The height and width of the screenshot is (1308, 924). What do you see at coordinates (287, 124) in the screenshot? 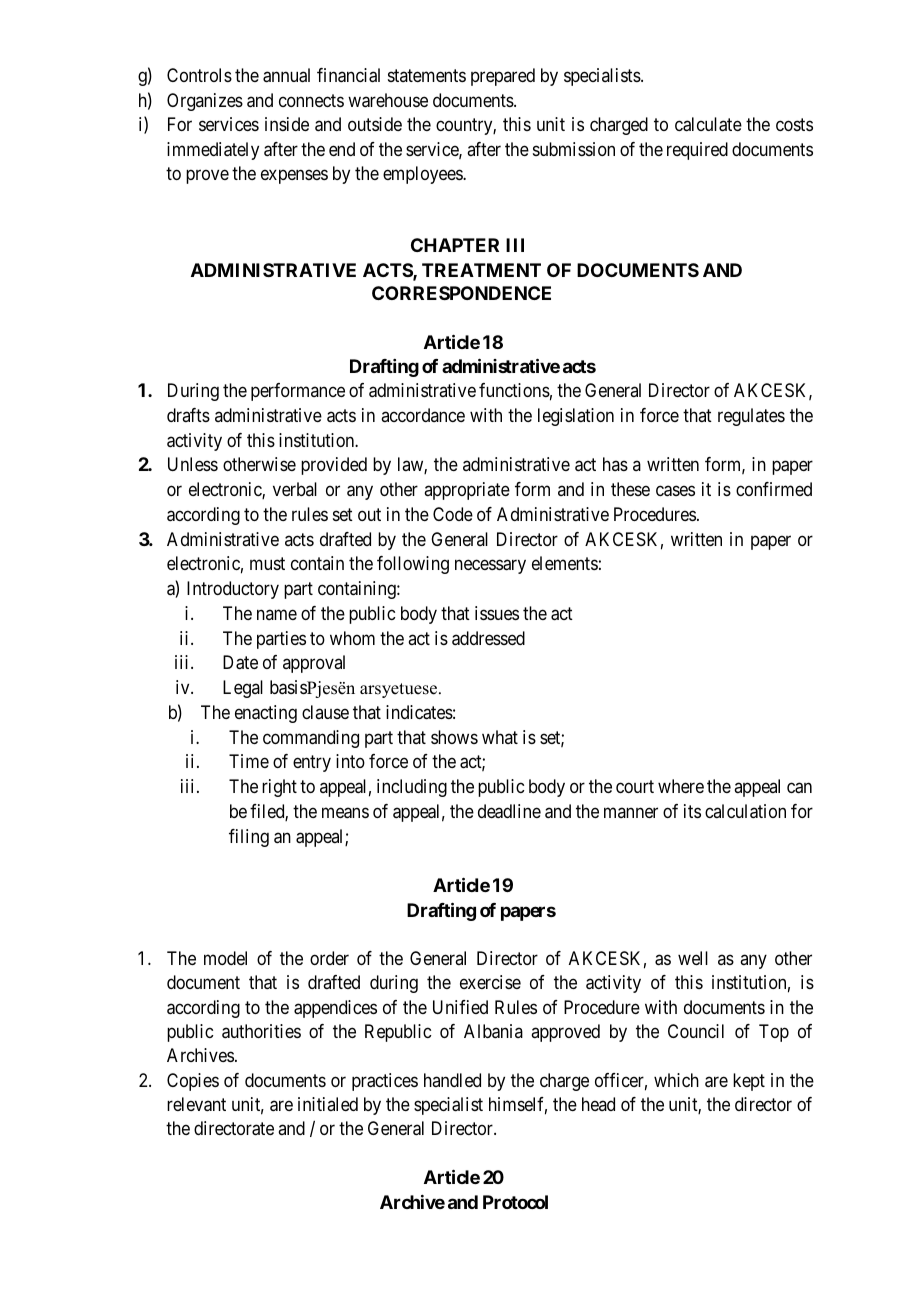
I see `inside` at bounding box center [287, 124].
